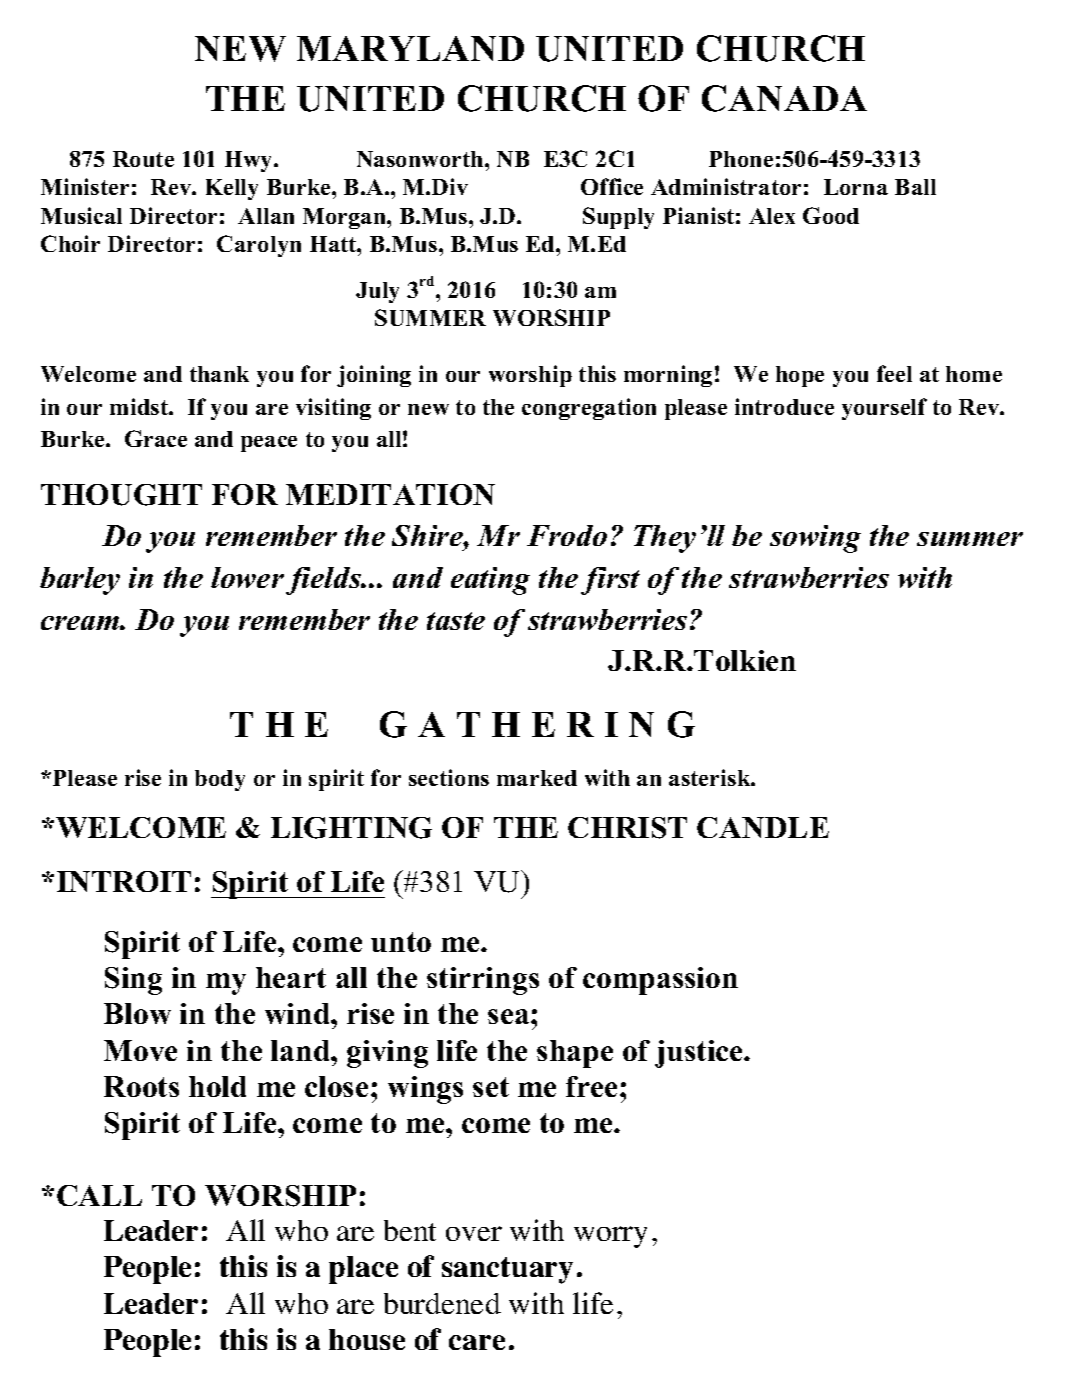 This image has height=1390, width=1074. Describe the element at coordinates (137, 1013) in the image. I see `Blow` at that location.
